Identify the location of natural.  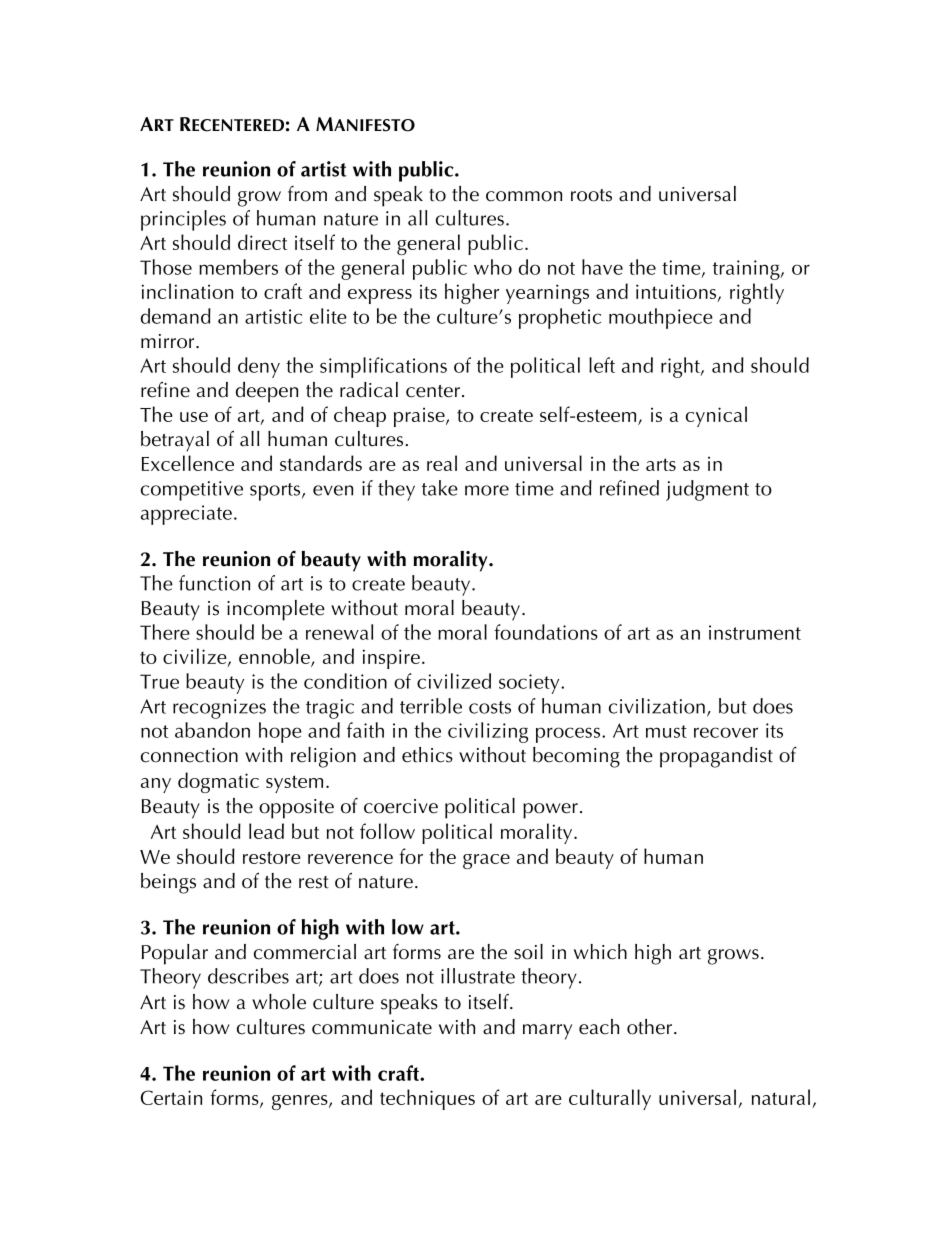
(781, 1097).
